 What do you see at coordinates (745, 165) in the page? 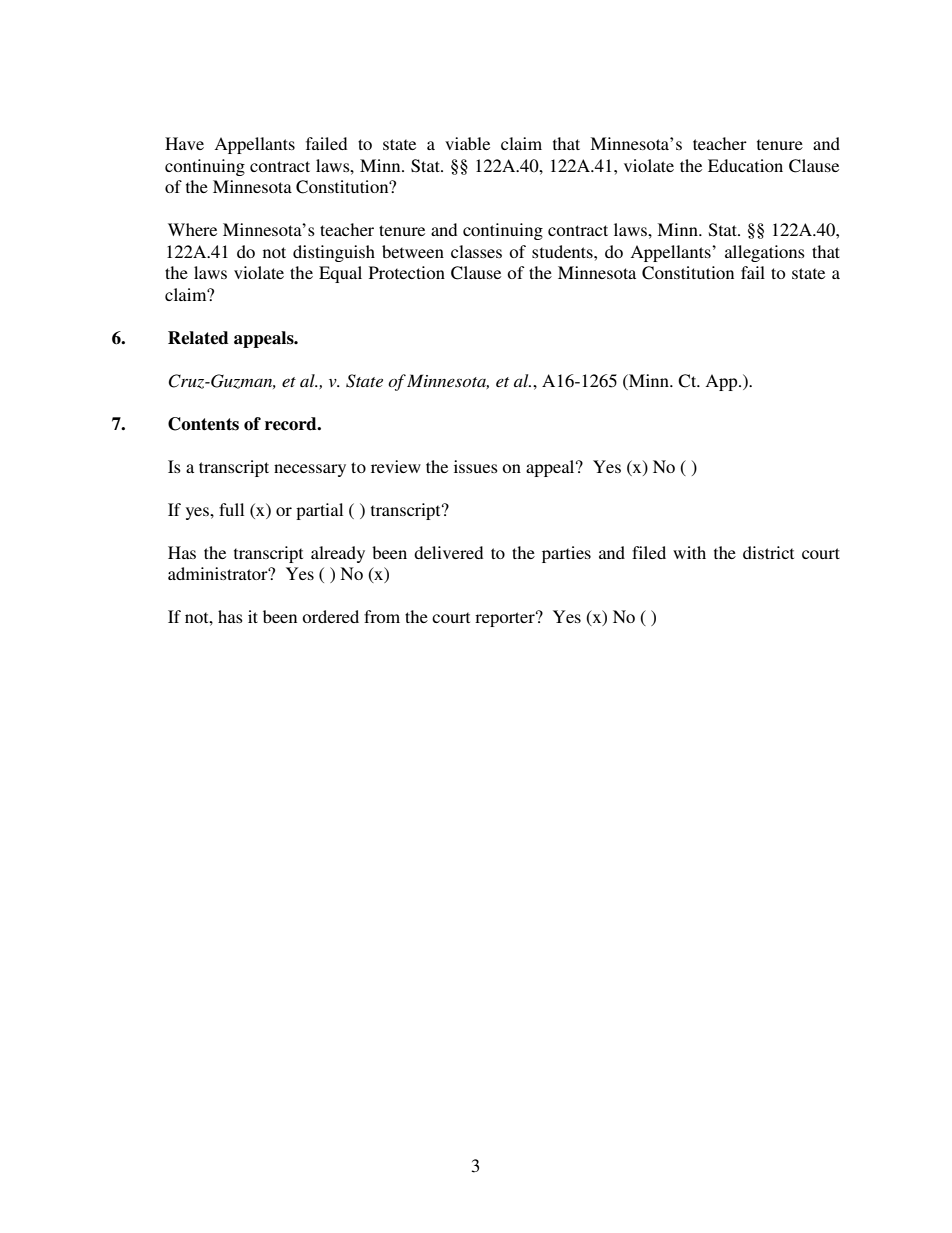
I see `Education` at bounding box center [745, 165].
